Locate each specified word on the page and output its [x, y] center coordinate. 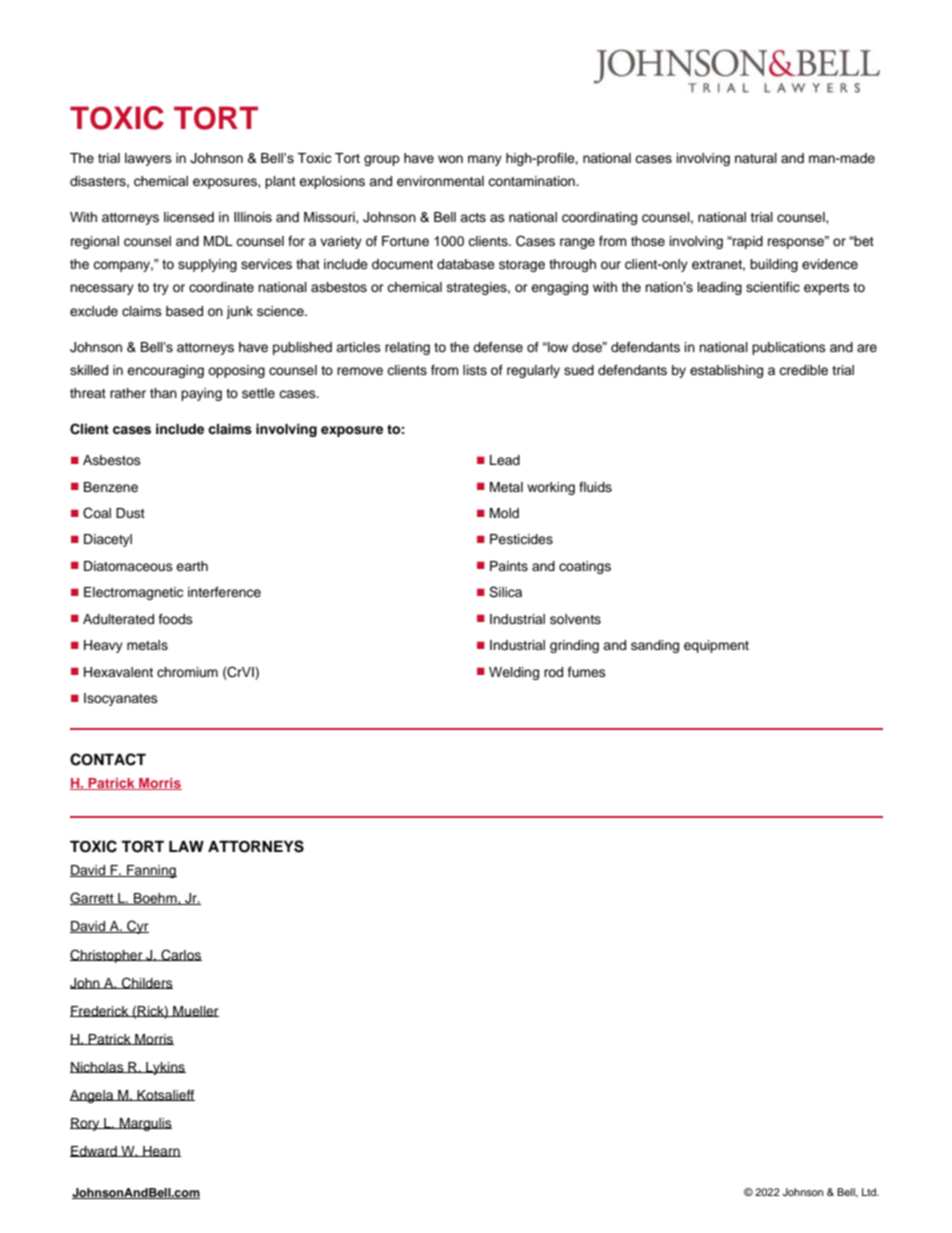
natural [756, 158]
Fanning [151, 871]
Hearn [161, 1151]
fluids [595, 487]
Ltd [870, 1192]
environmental [440, 181]
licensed [189, 217]
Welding [514, 673]
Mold [504, 513]
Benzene [111, 487]
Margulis [145, 1124]
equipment [716, 646]
